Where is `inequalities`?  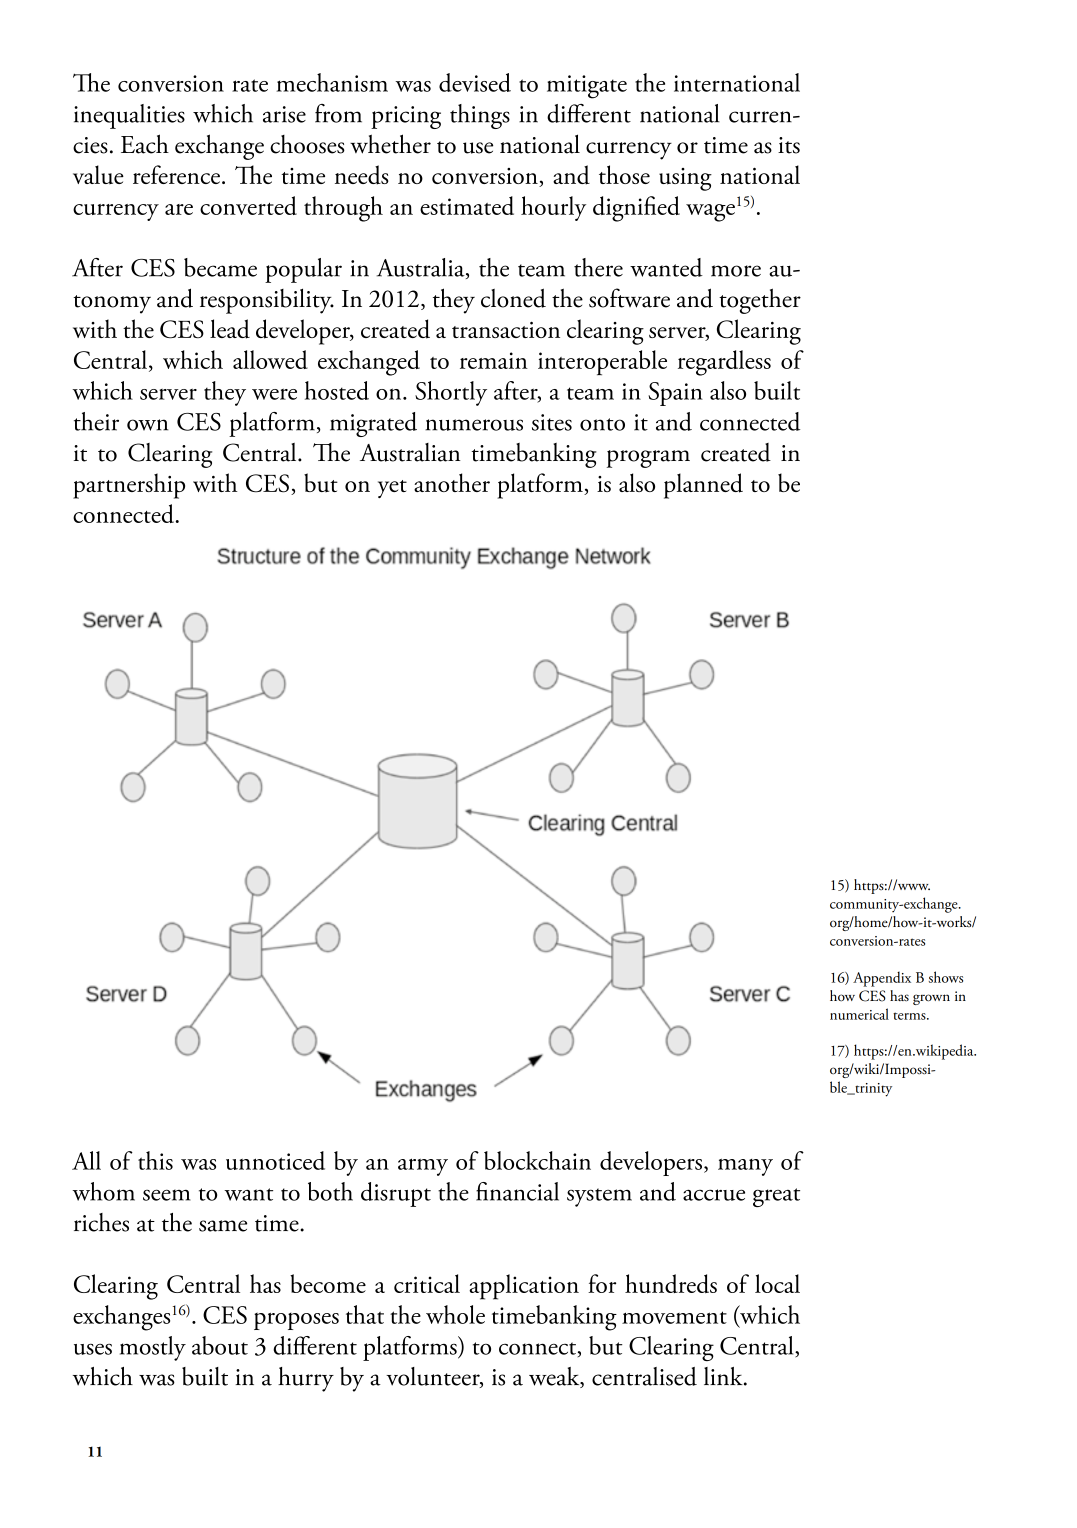
inequalities is located at coordinates (129, 116).
